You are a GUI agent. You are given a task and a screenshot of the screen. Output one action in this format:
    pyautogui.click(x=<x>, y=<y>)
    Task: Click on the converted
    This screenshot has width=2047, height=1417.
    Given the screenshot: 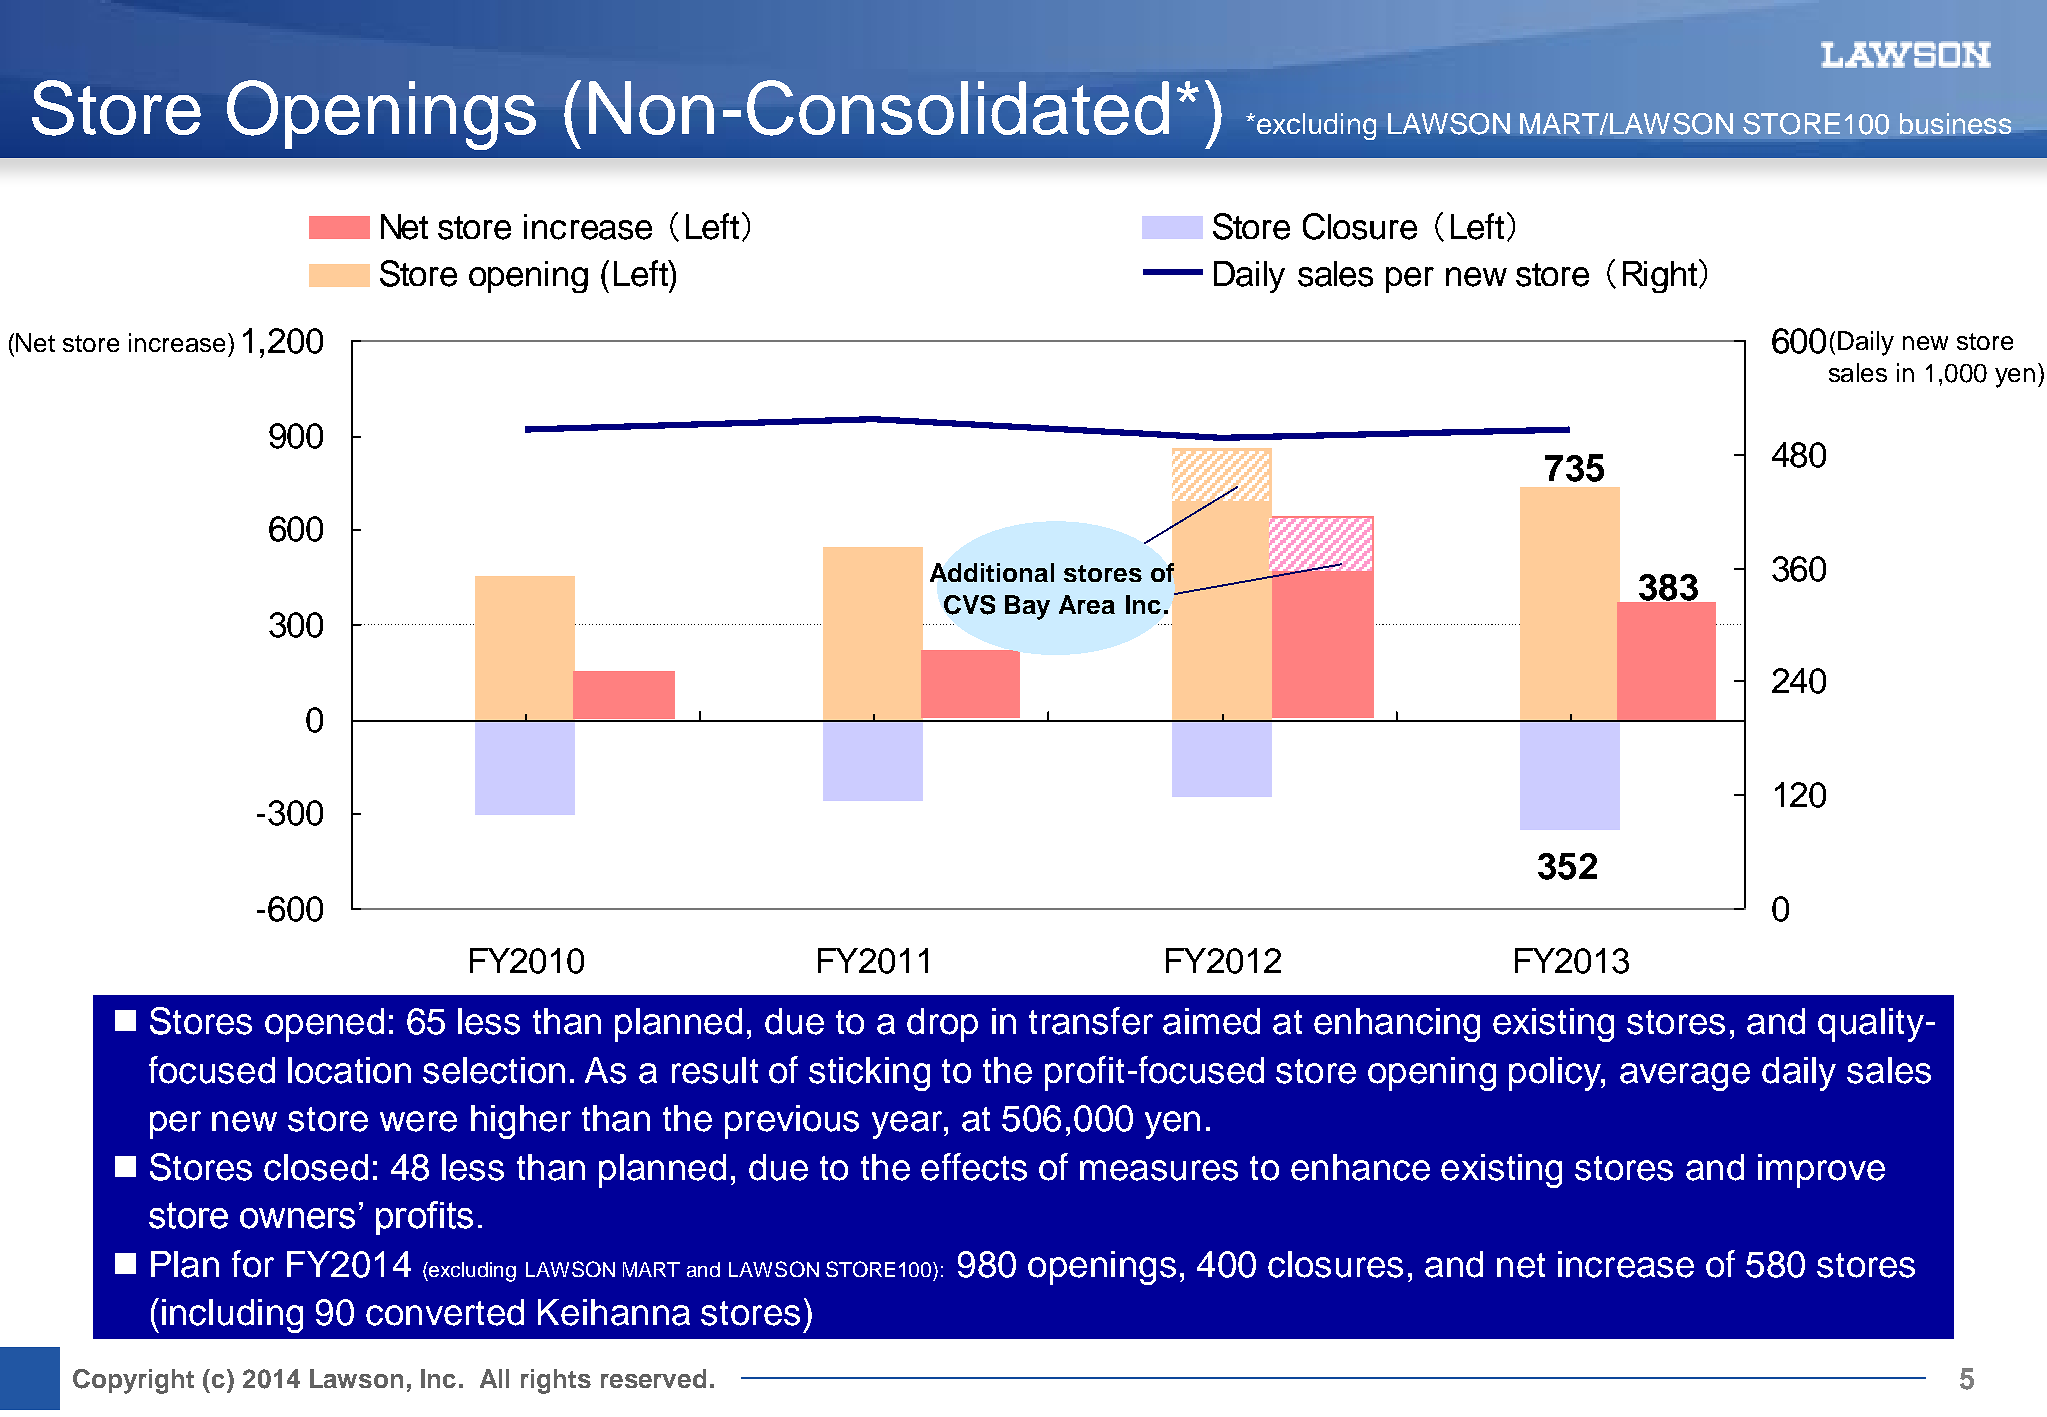 What is the action you would take?
    pyautogui.click(x=445, y=1312)
